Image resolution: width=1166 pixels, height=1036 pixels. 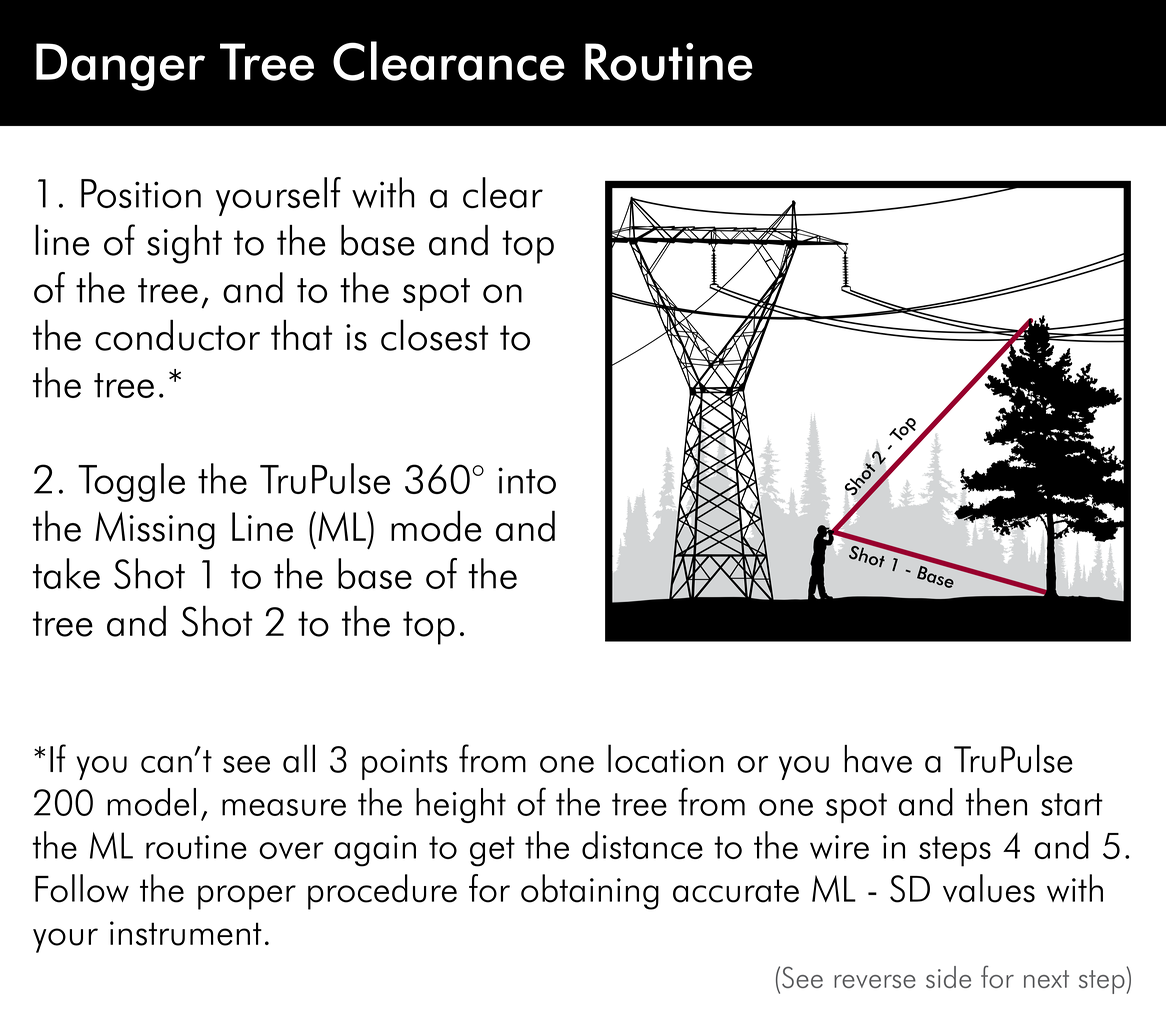 I want to click on obtaining, so click(x=590, y=892).
